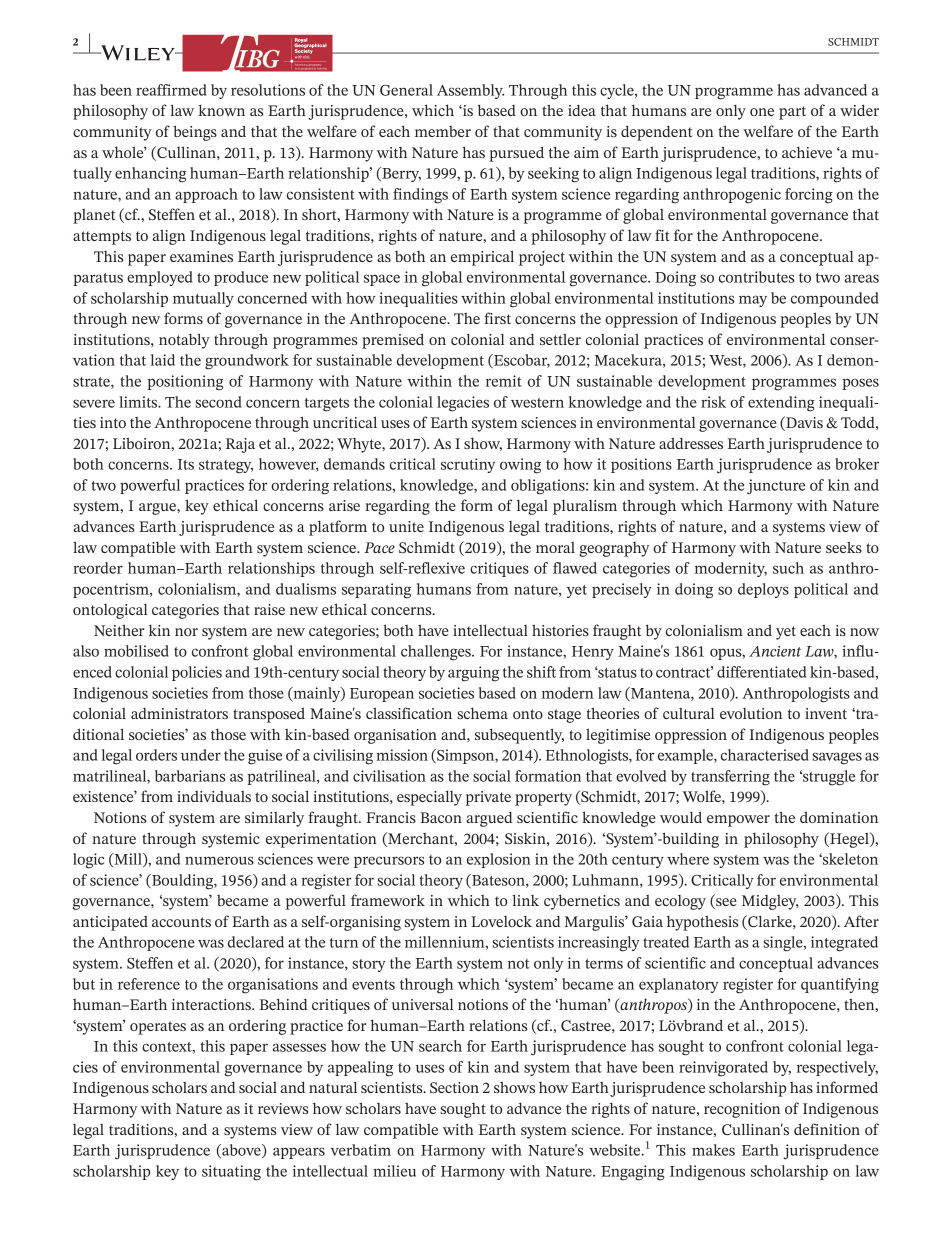 The width and height of the image is (952, 1251). I want to click on Raja, so click(240, 445).
